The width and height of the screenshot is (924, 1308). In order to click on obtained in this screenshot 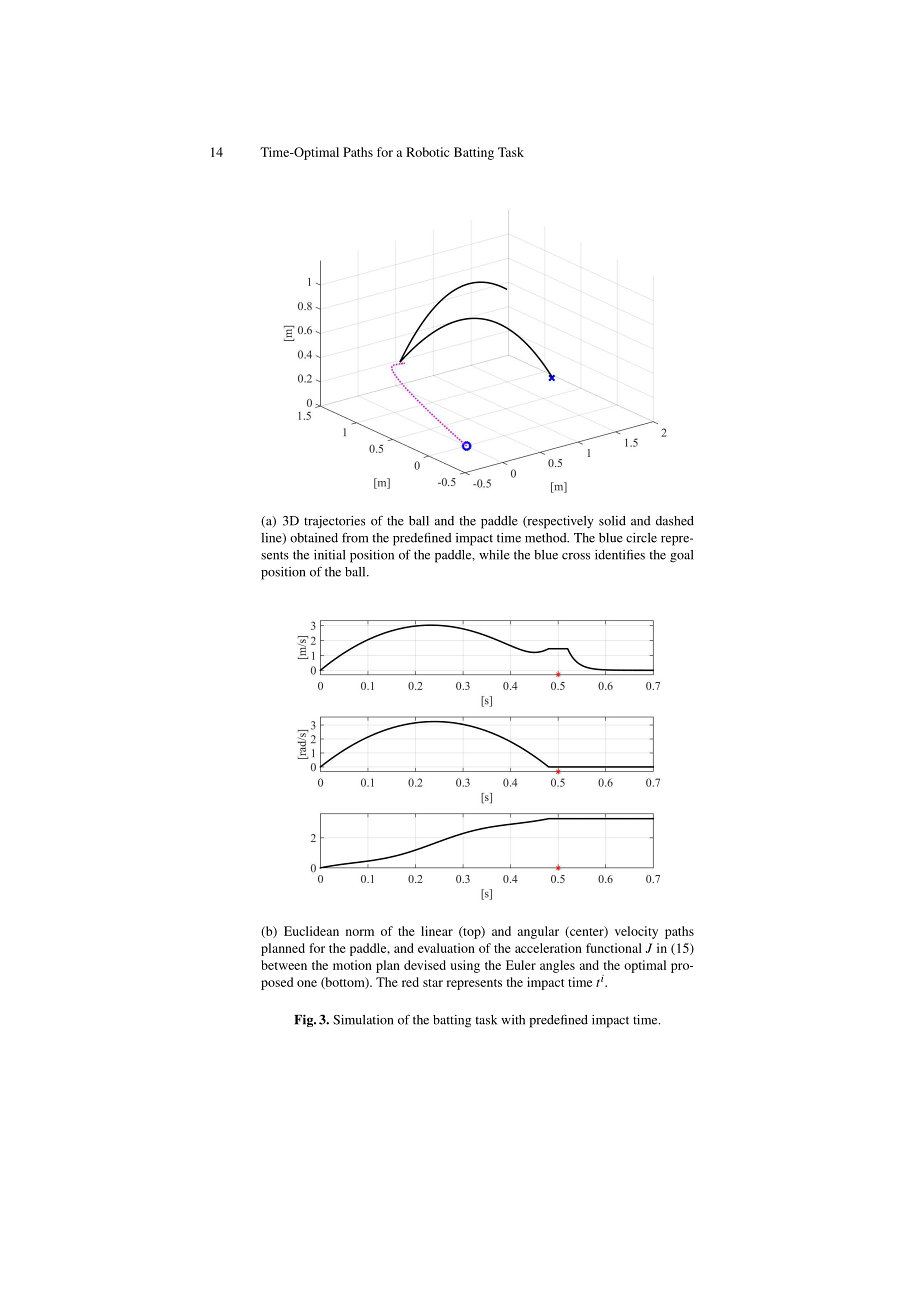, I will do `click(314, 538)`.
